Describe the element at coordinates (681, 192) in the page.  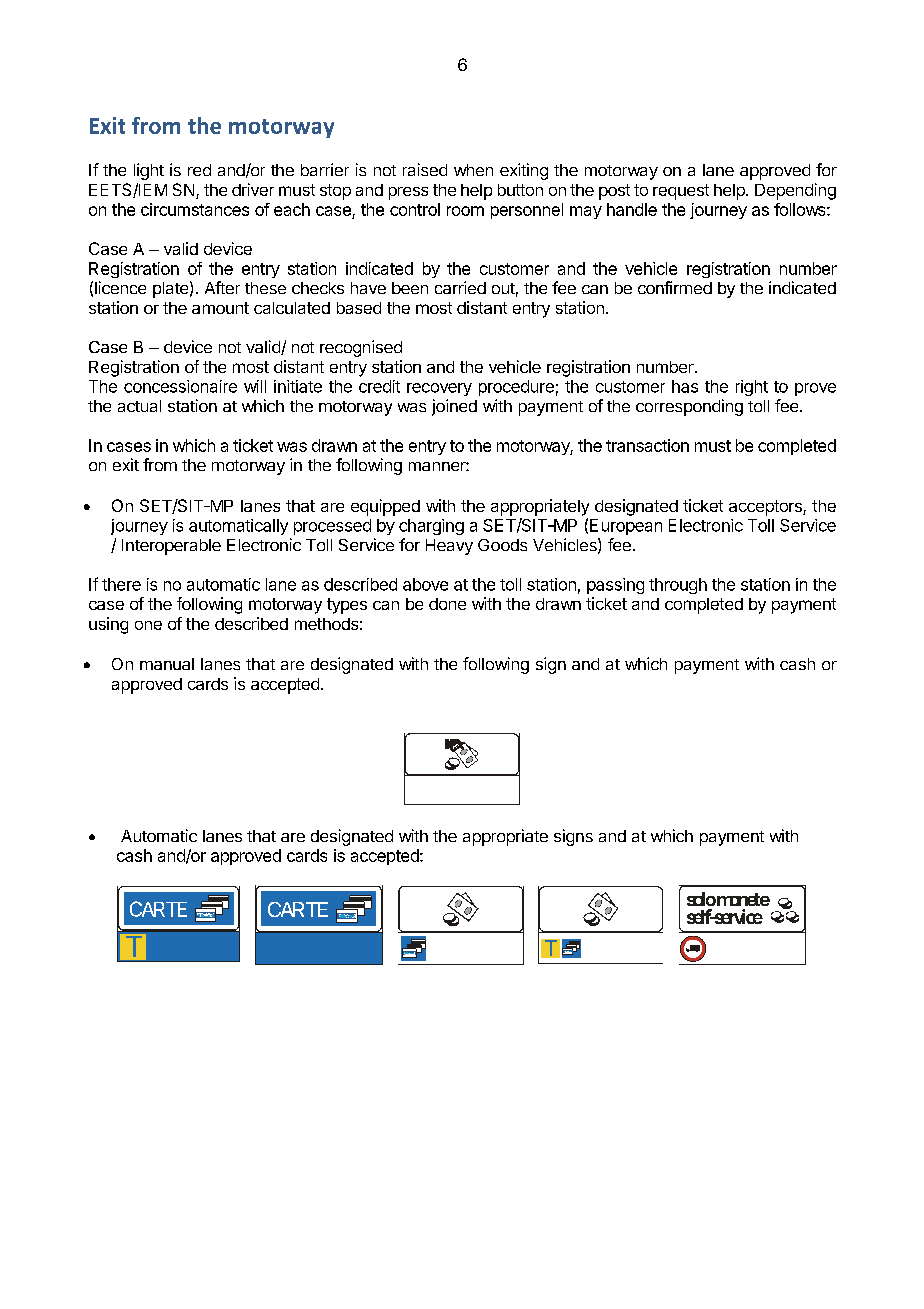
I see `request` at that location.
